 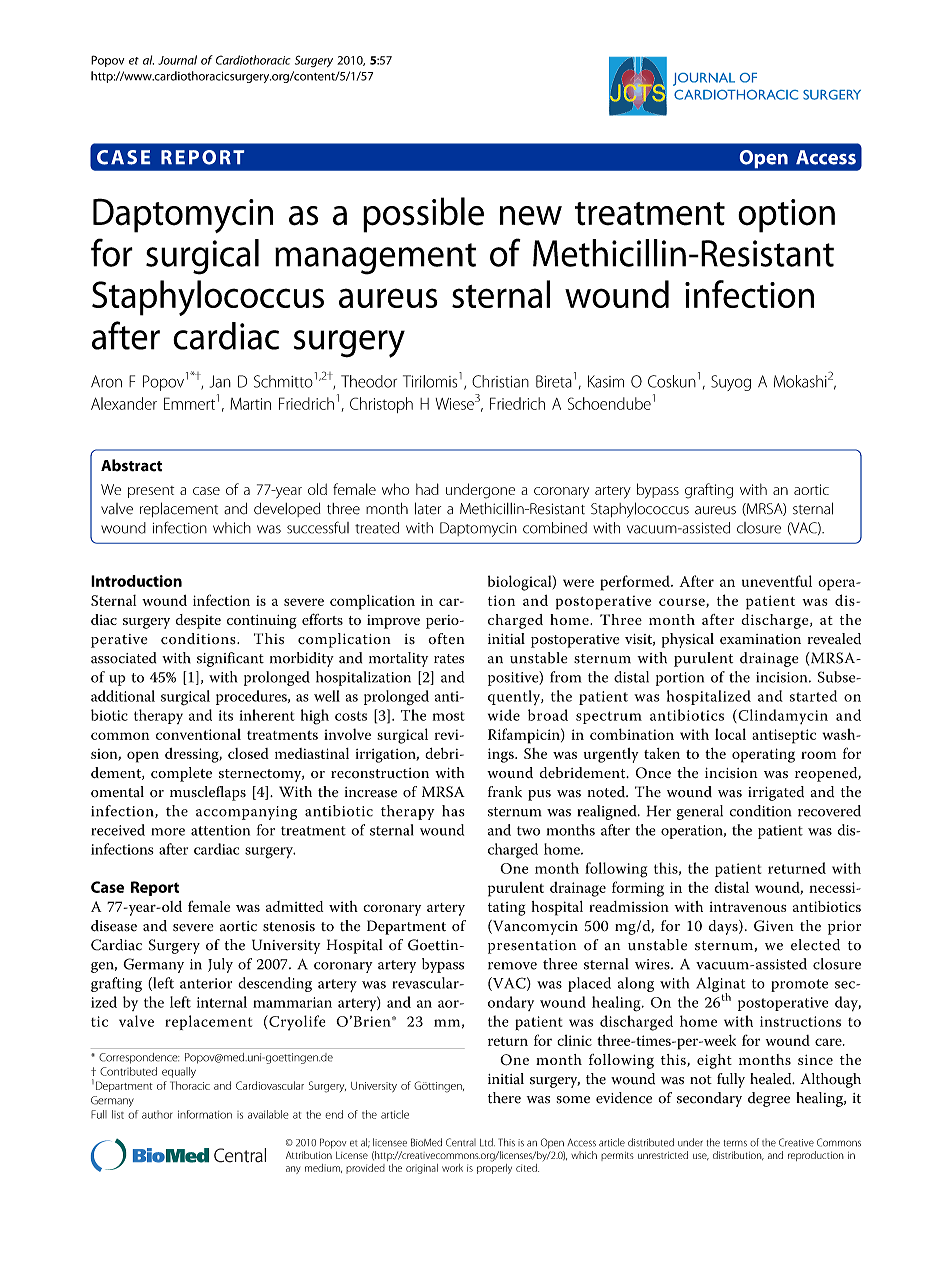 What do you see at coordinates (157, 1114) in the page?
I see `author` at bounding box center [157, 1114].
